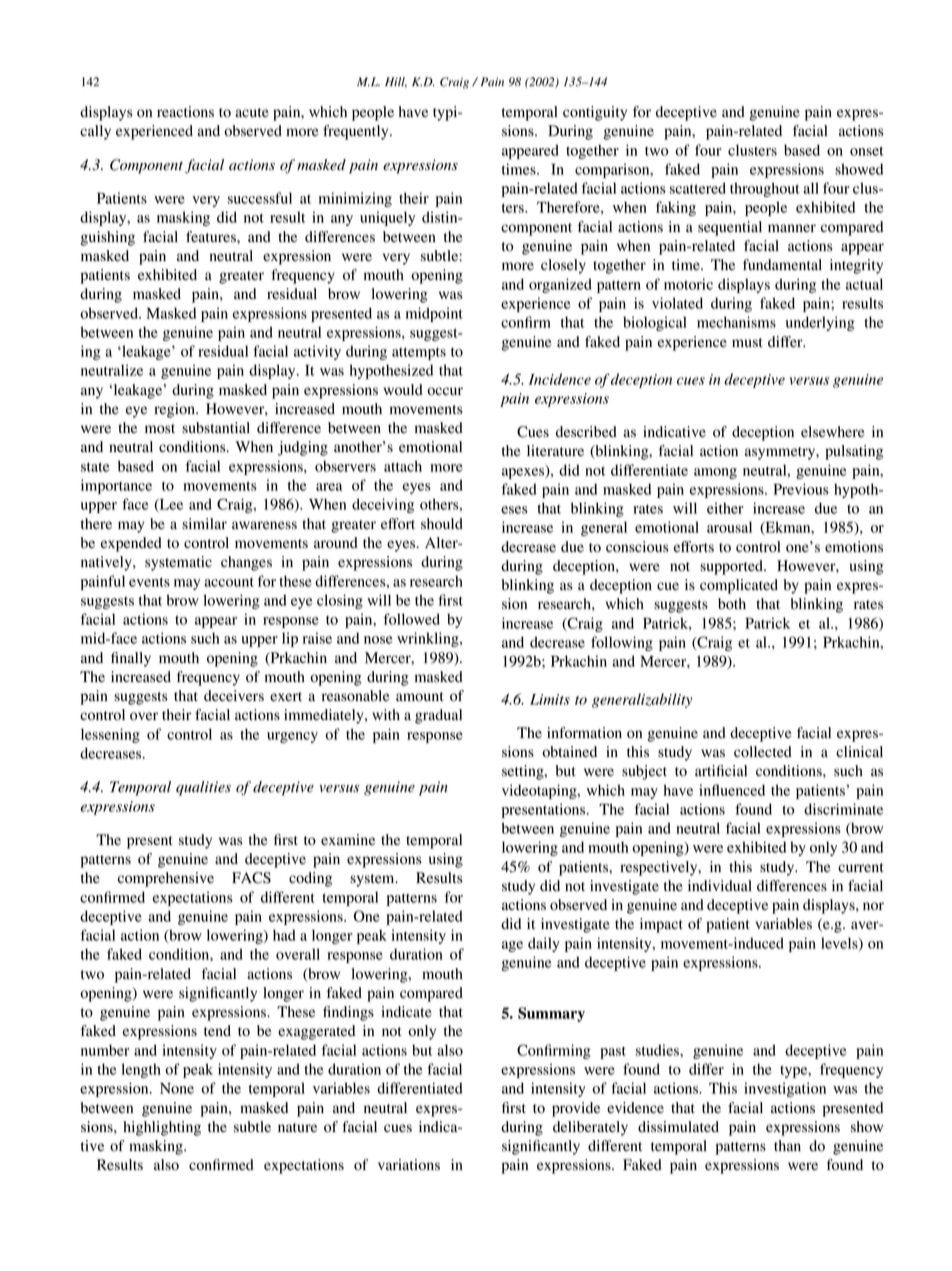 This document has width=952, height=1271. What do you see at coordinates (348, 839) in the document?
I see `examine` at bounding box center [348, 839].
